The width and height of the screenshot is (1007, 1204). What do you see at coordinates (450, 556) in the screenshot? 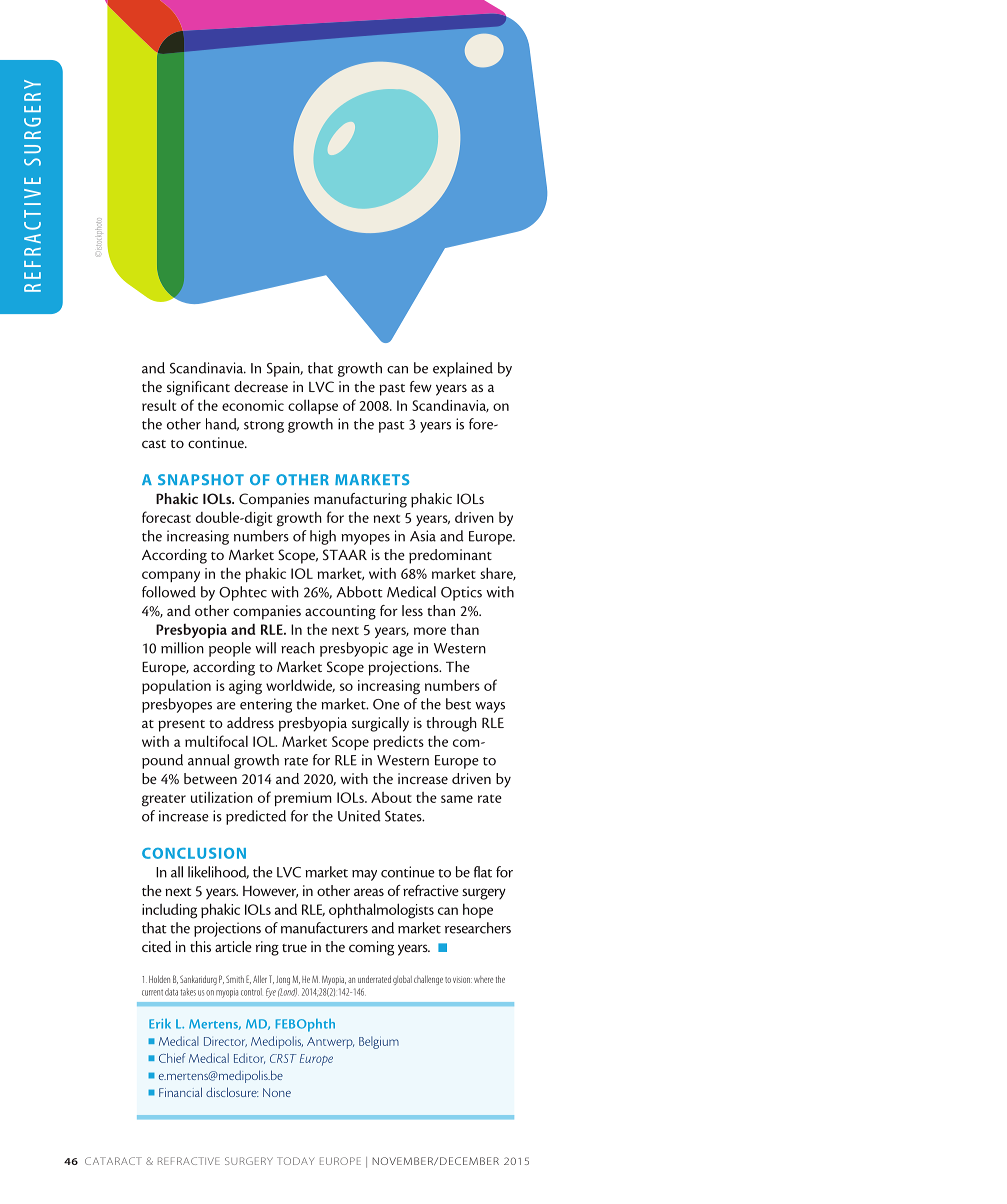
I see `predominant` at bounding box center [450, 556].
